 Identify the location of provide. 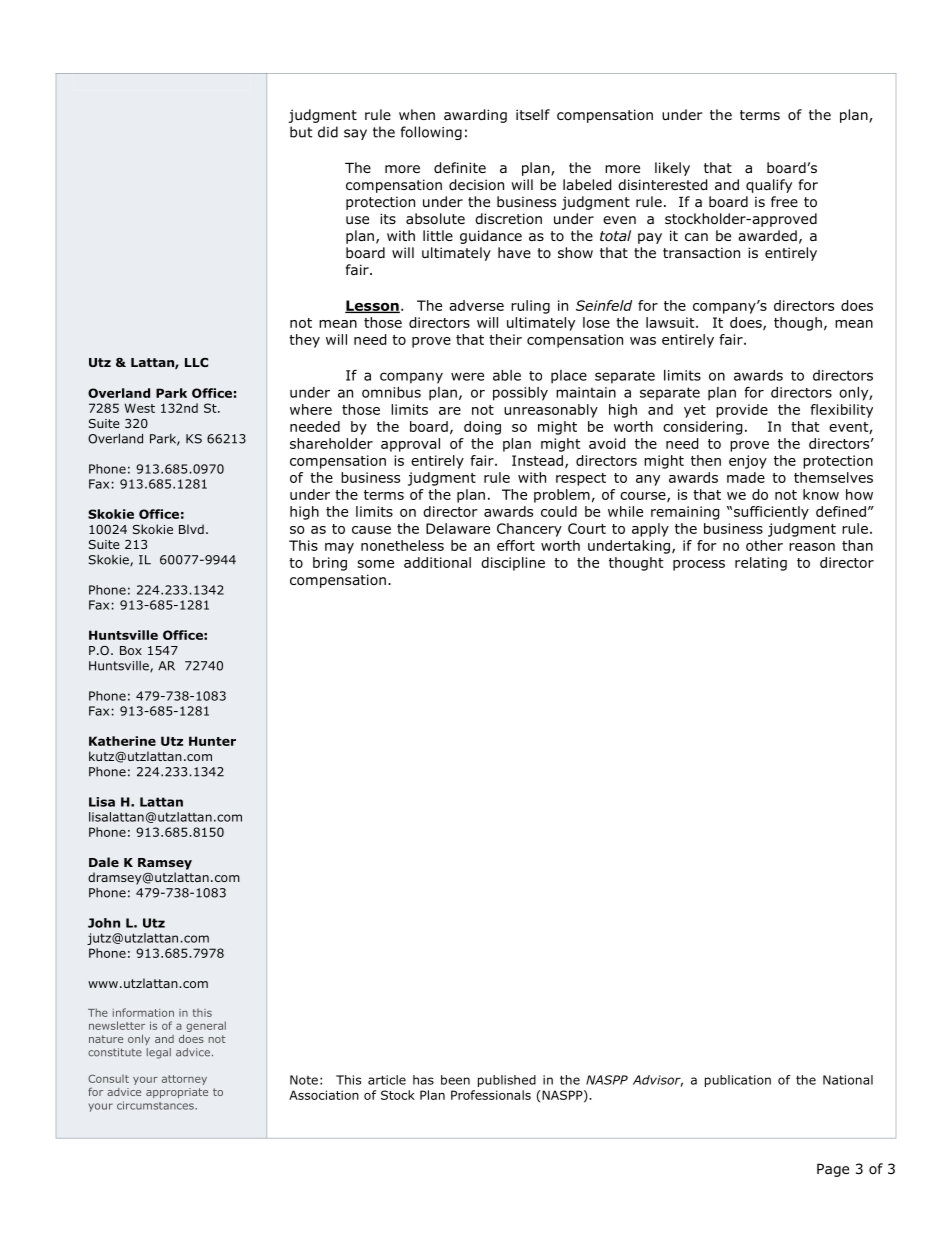
(742, 411).
